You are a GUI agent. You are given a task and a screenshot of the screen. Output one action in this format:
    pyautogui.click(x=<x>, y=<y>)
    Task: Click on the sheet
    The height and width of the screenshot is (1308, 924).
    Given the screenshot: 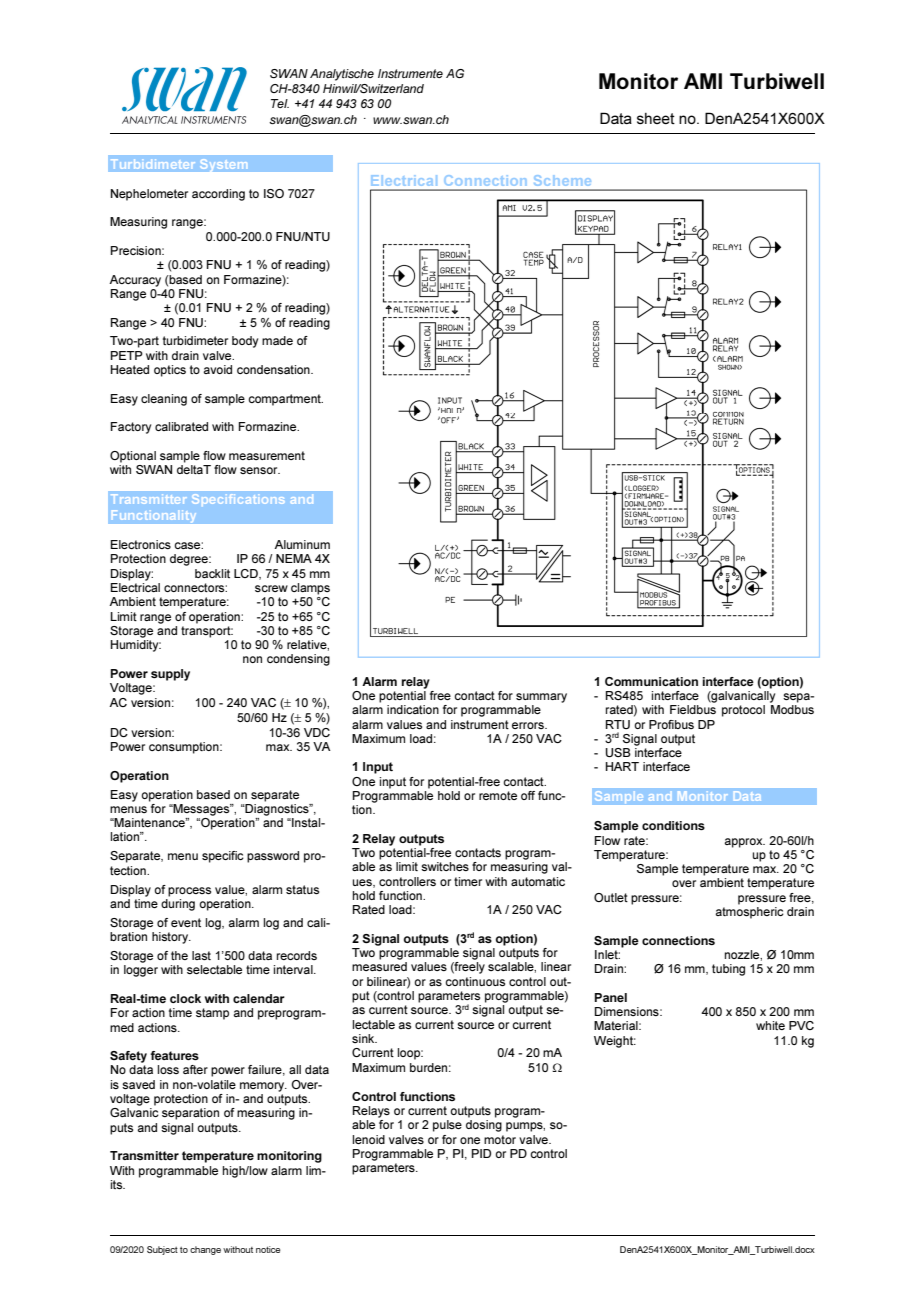 What is the action you would take?
    pyautogui.click(x=656, y=118)
